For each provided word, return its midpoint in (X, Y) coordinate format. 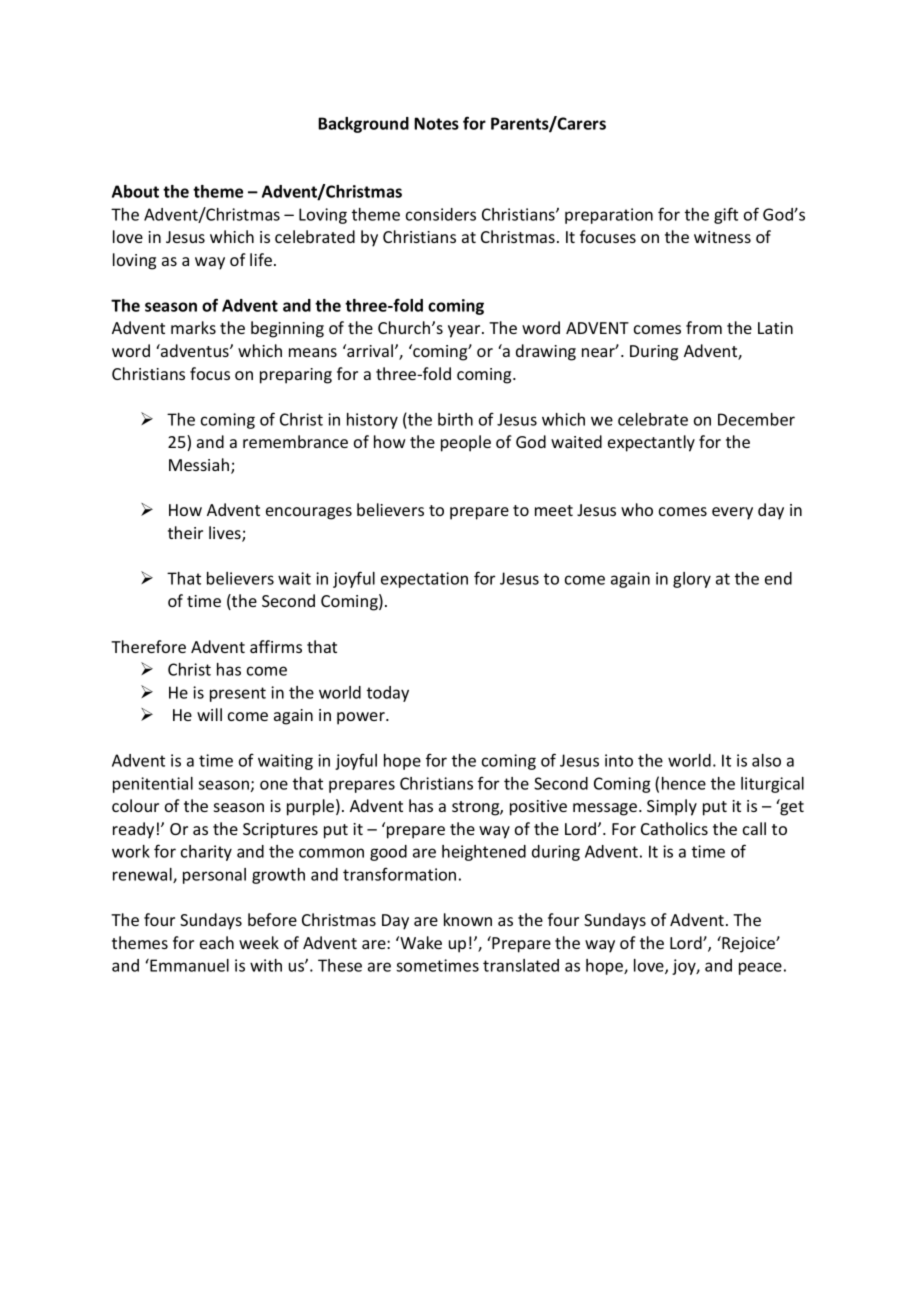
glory (692, 580)
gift (726, 215)
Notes (436, 123)
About (135, 191)
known (468, 919)
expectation (424, 580)
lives (226, 534)
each (217, 942)
